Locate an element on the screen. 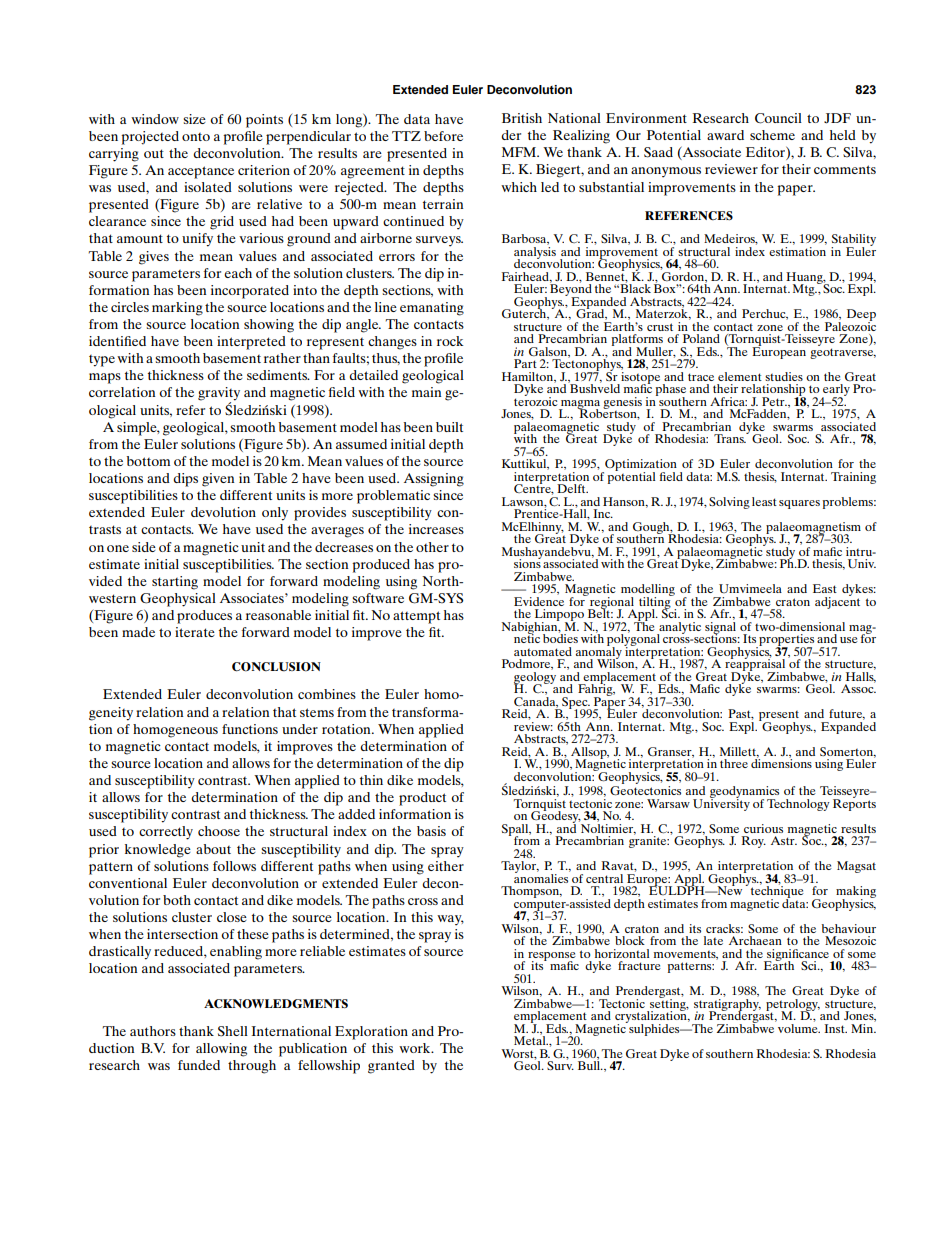  scheme is located at coordinates (772, 135).
